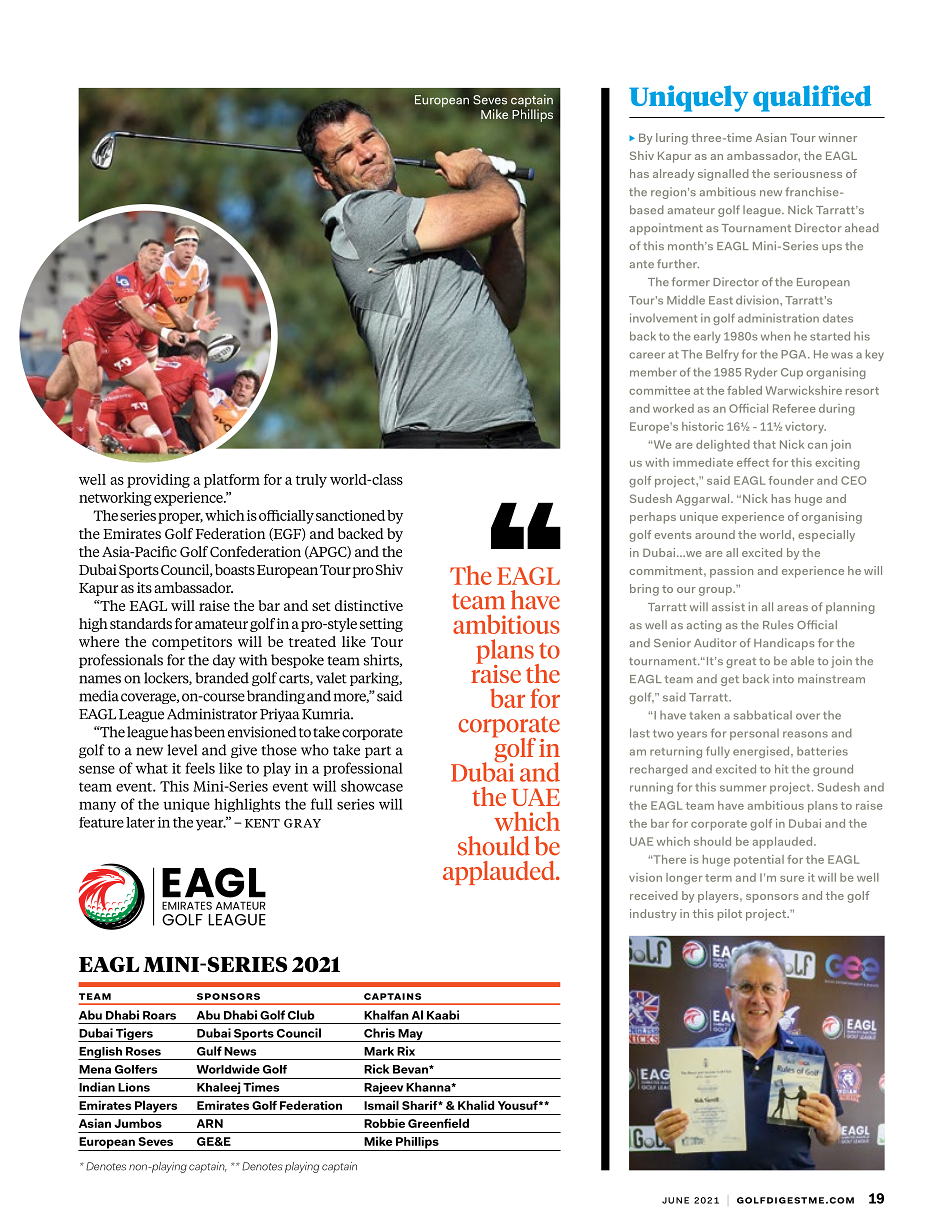 The width and height of the screenshot is (952, 1232). Describe the element at coordinates (673, 175) in the screenshot. I see `already` at that location.
